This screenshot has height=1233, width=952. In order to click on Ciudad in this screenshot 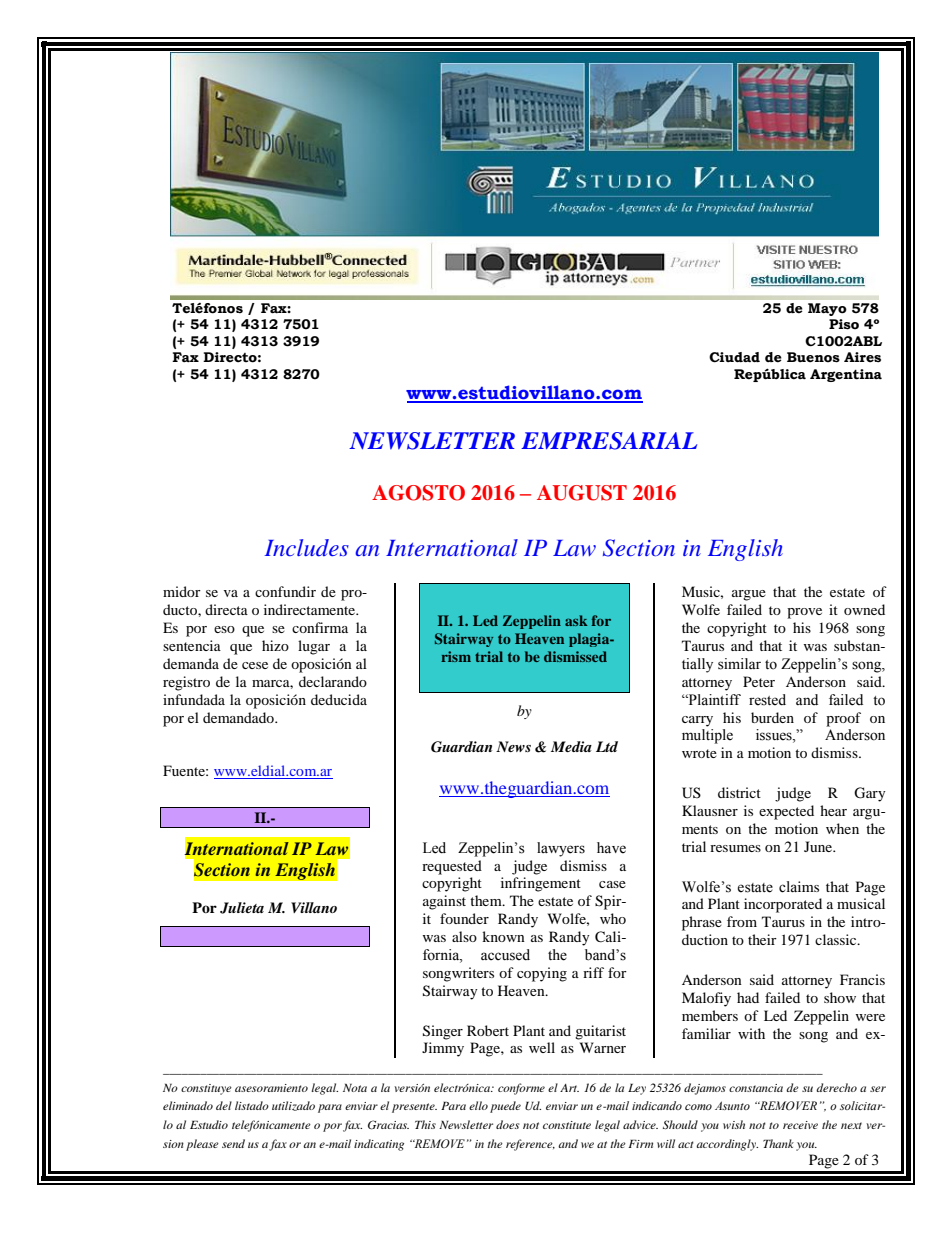, I will do `click(734, 357)`.
